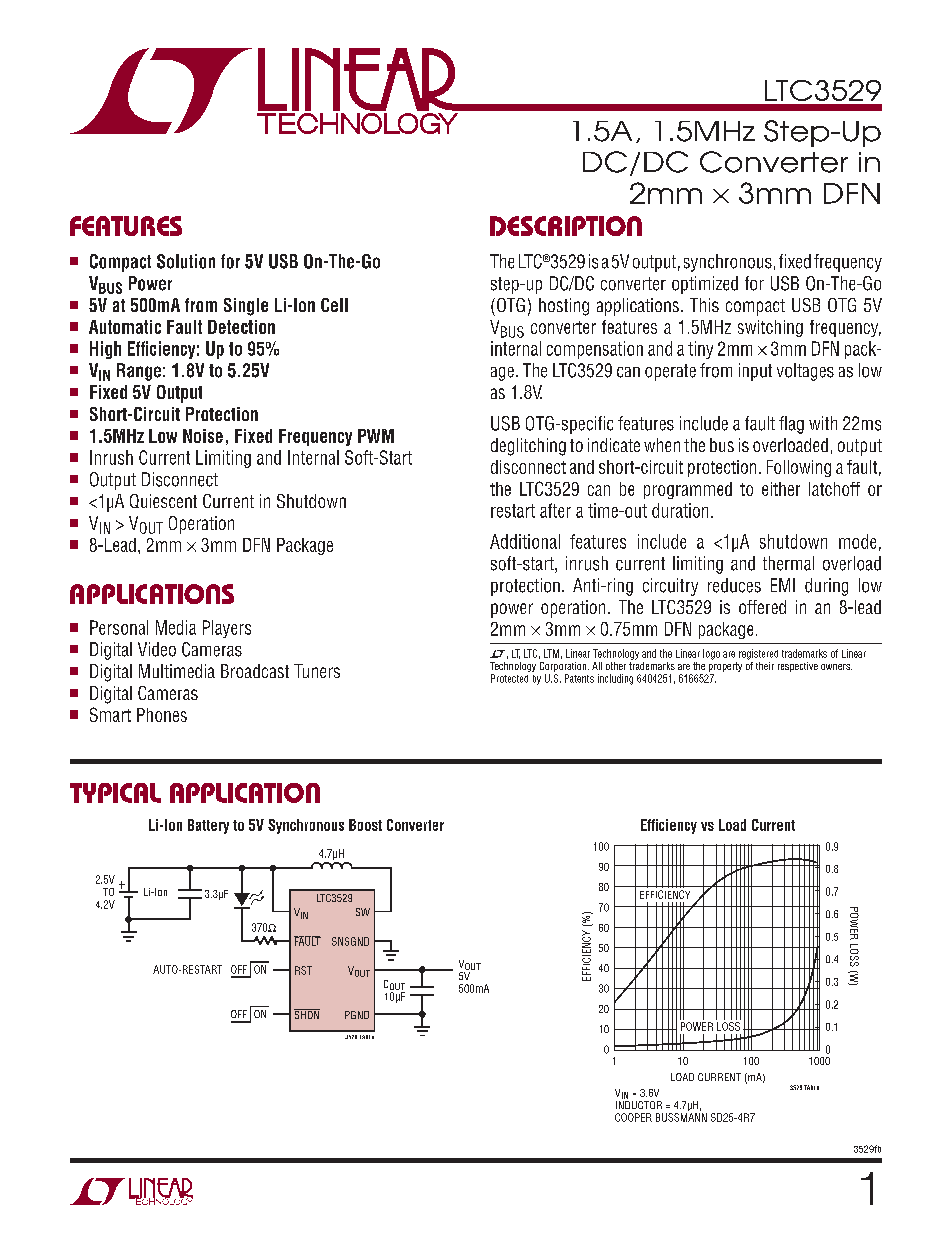  Describe the element at coordinates (203, 436) in the image. I see `Noise` at that location.
